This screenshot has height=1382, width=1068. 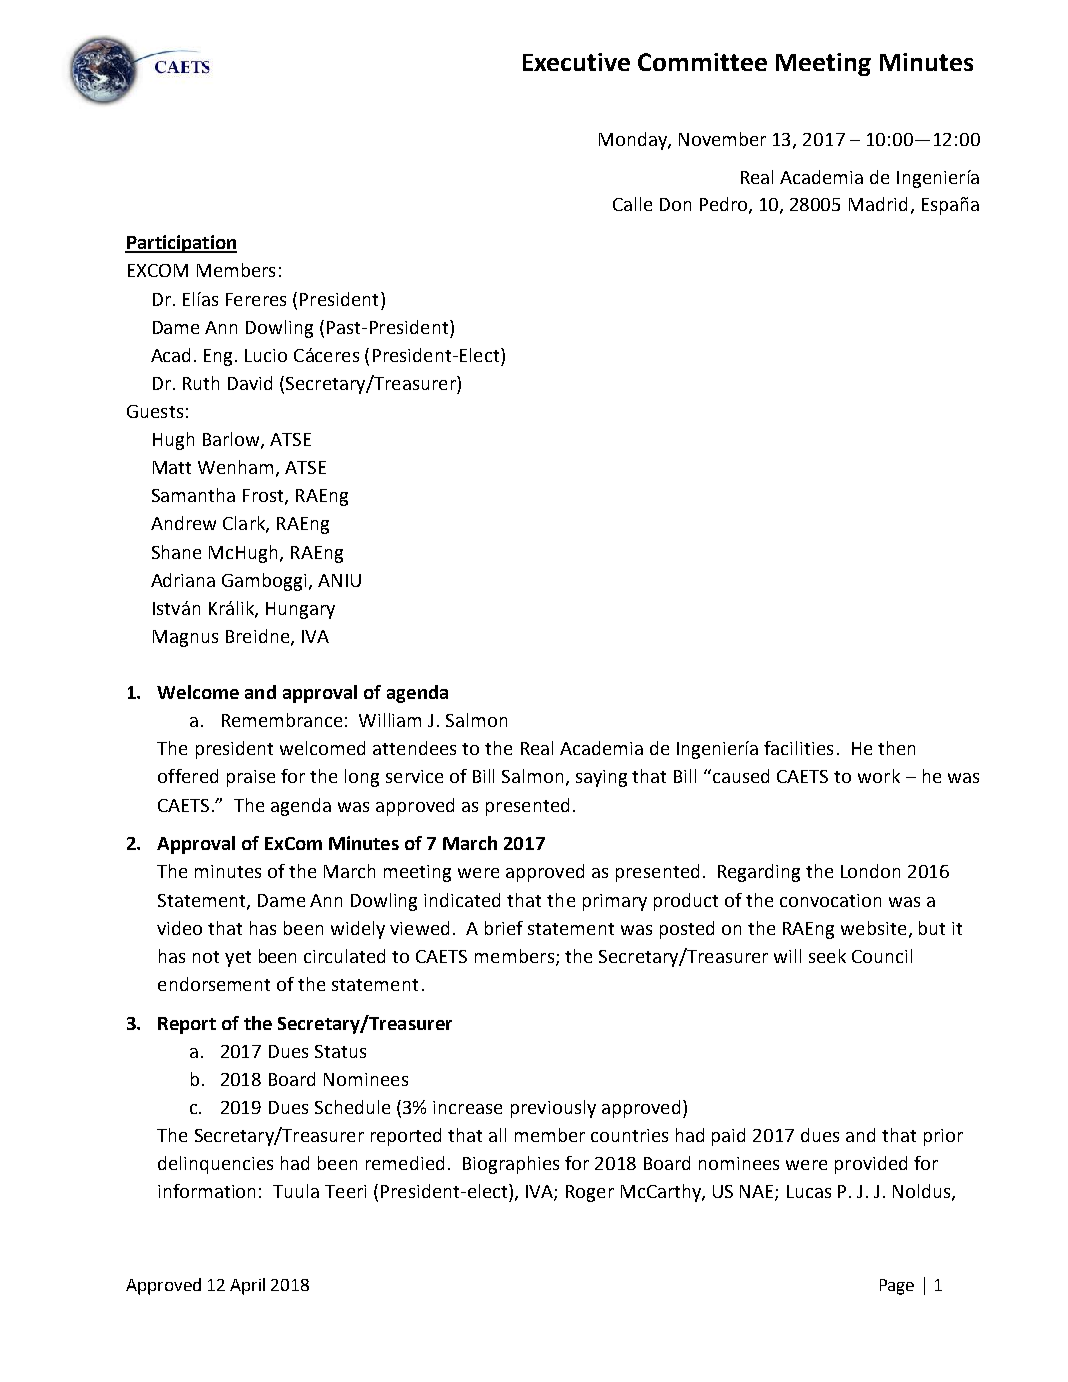 What do you see at coordinates (185, 638) in the screenshot?
I see `Magnus` at bounding box center [185, 638].
